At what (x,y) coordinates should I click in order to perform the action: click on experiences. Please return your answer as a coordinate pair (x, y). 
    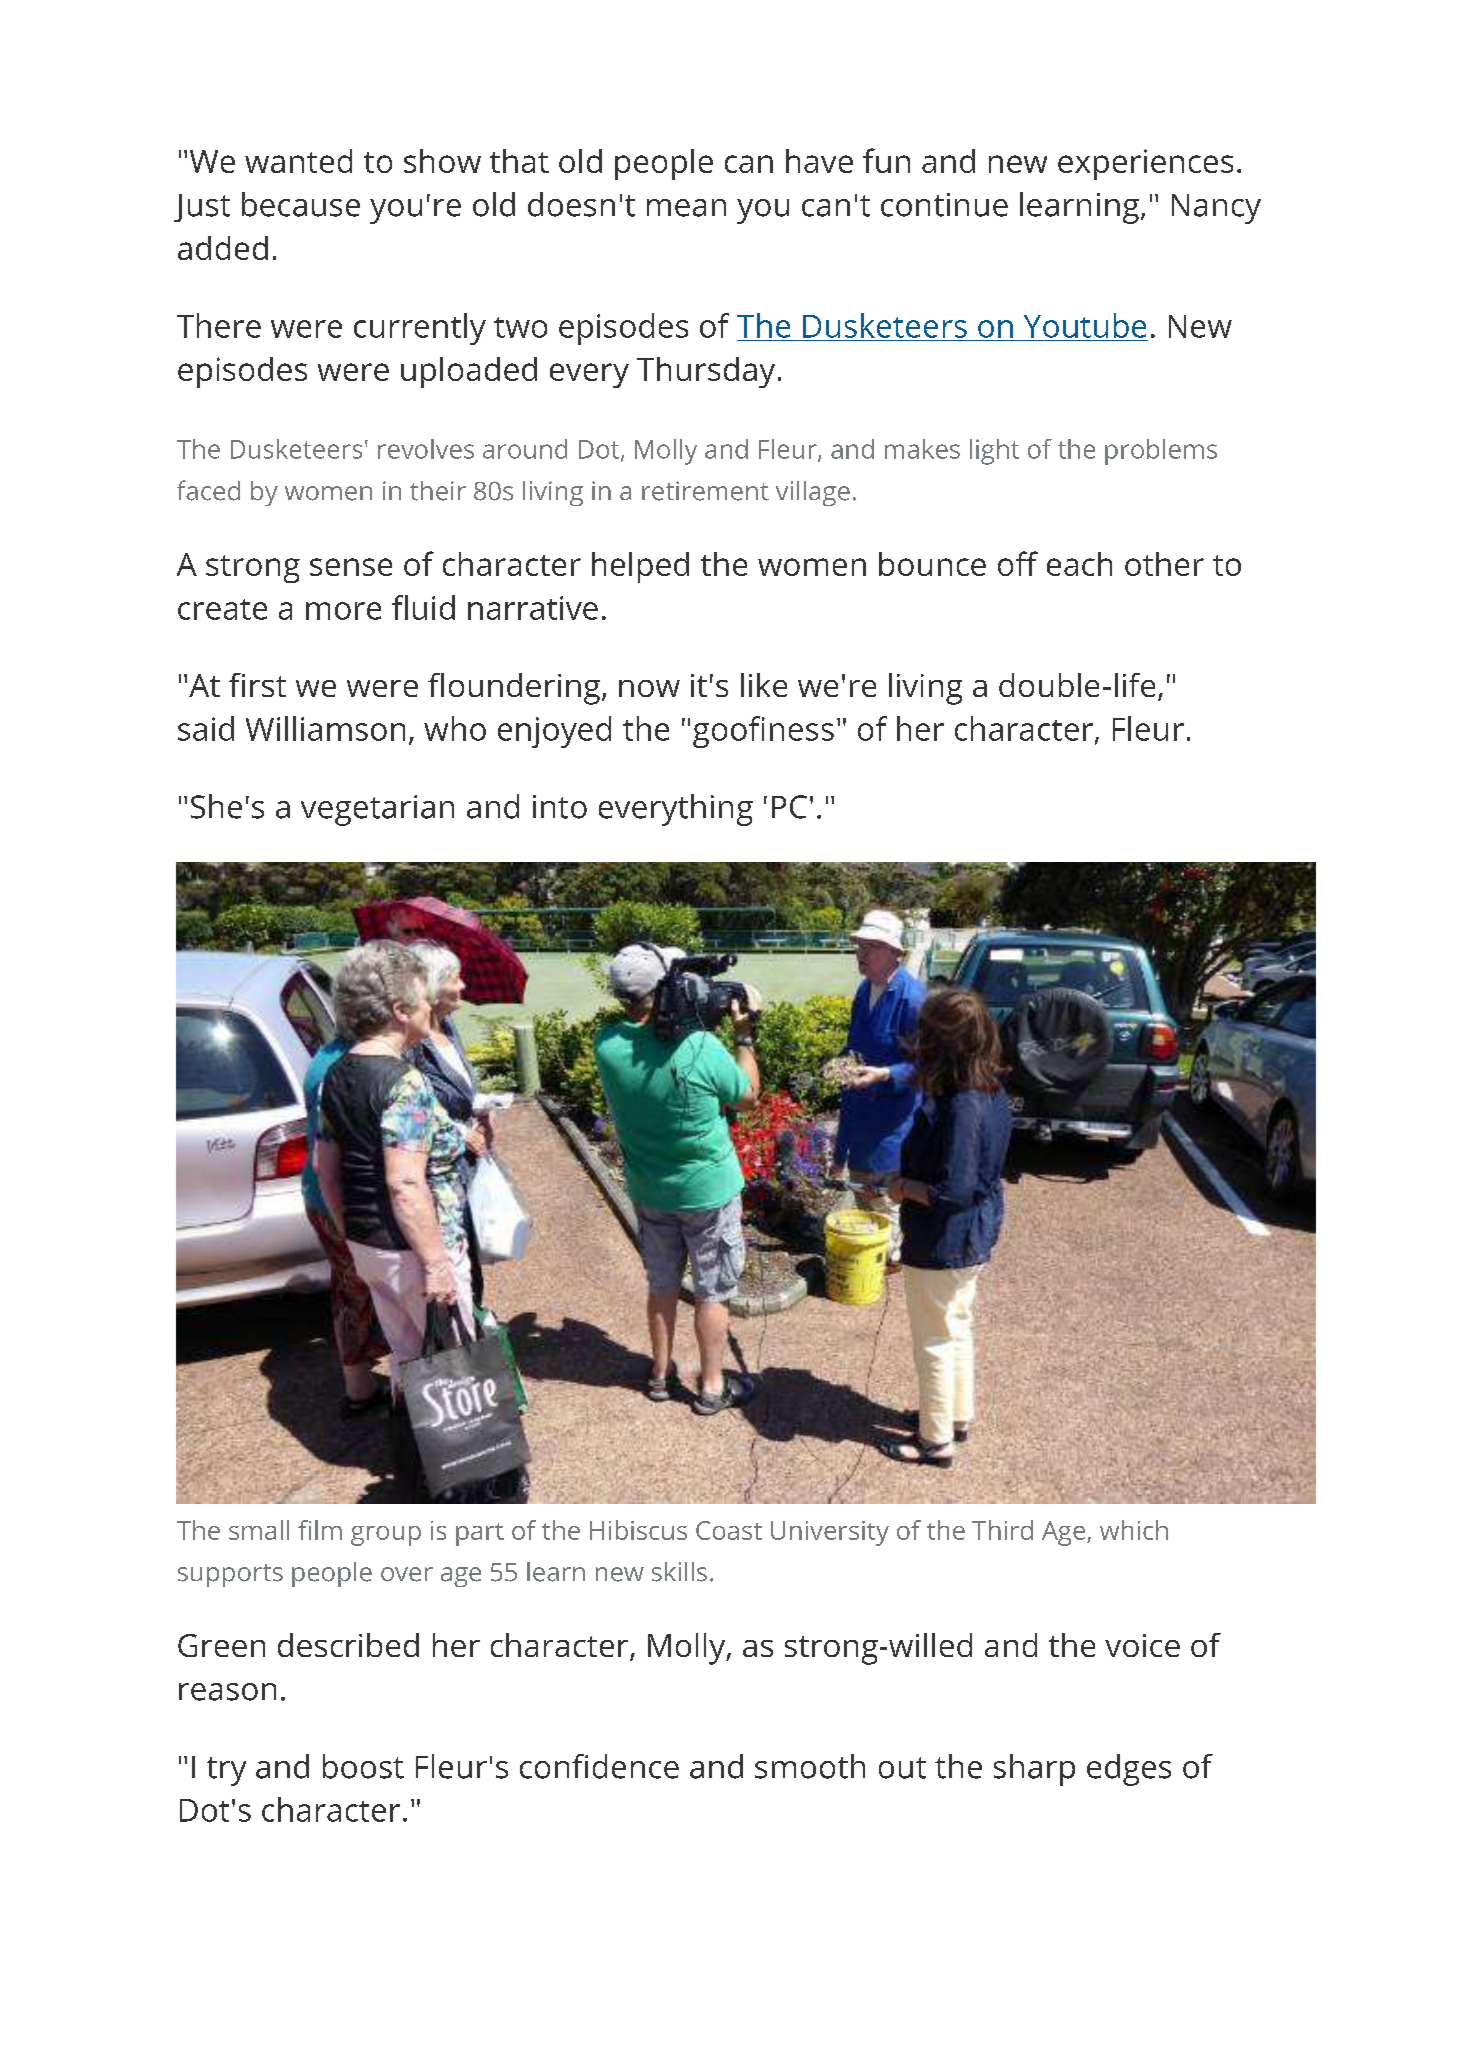
    Looking at the image, I should click on (1145, 164).
